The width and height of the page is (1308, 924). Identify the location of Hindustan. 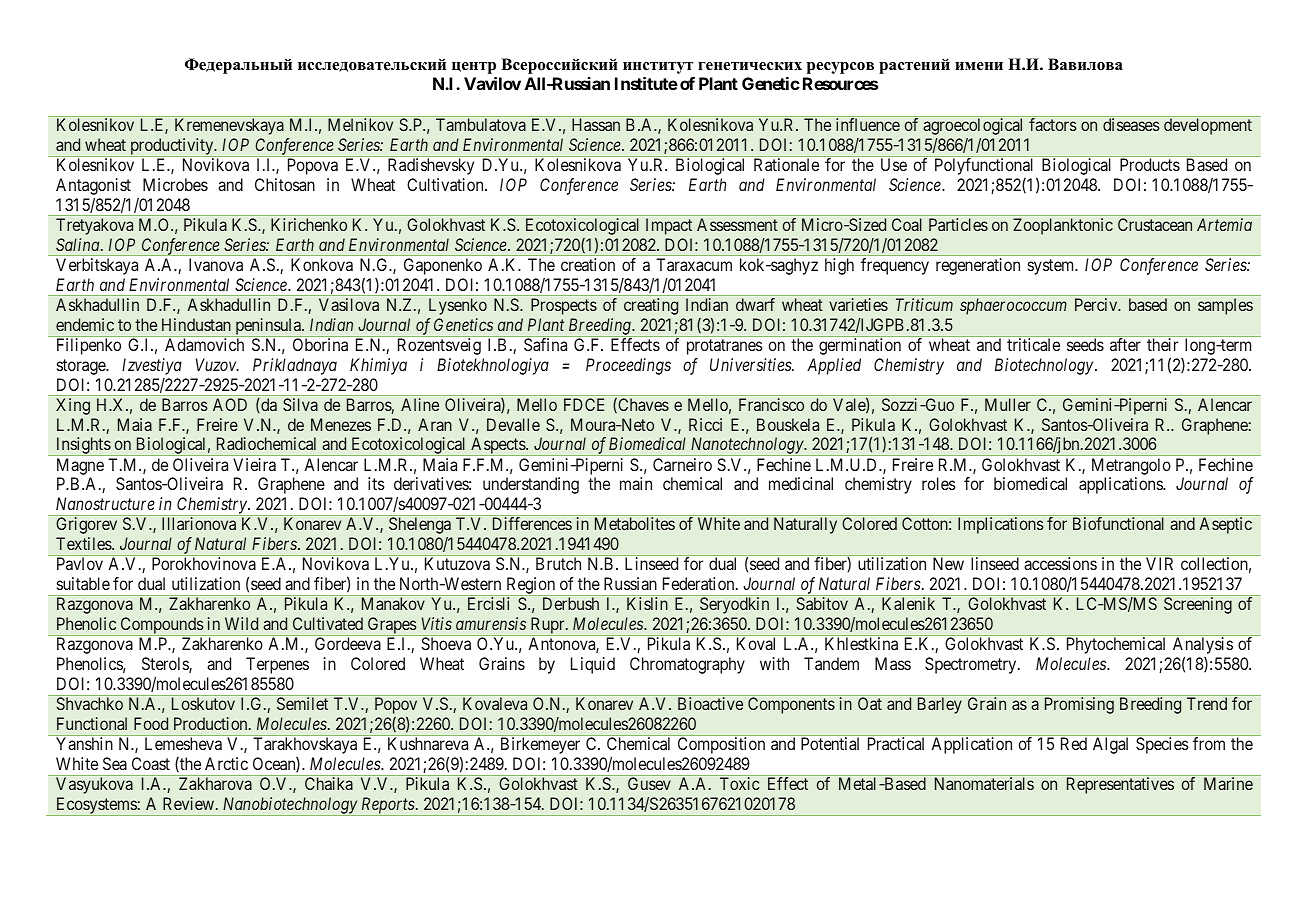
(196, 324).
